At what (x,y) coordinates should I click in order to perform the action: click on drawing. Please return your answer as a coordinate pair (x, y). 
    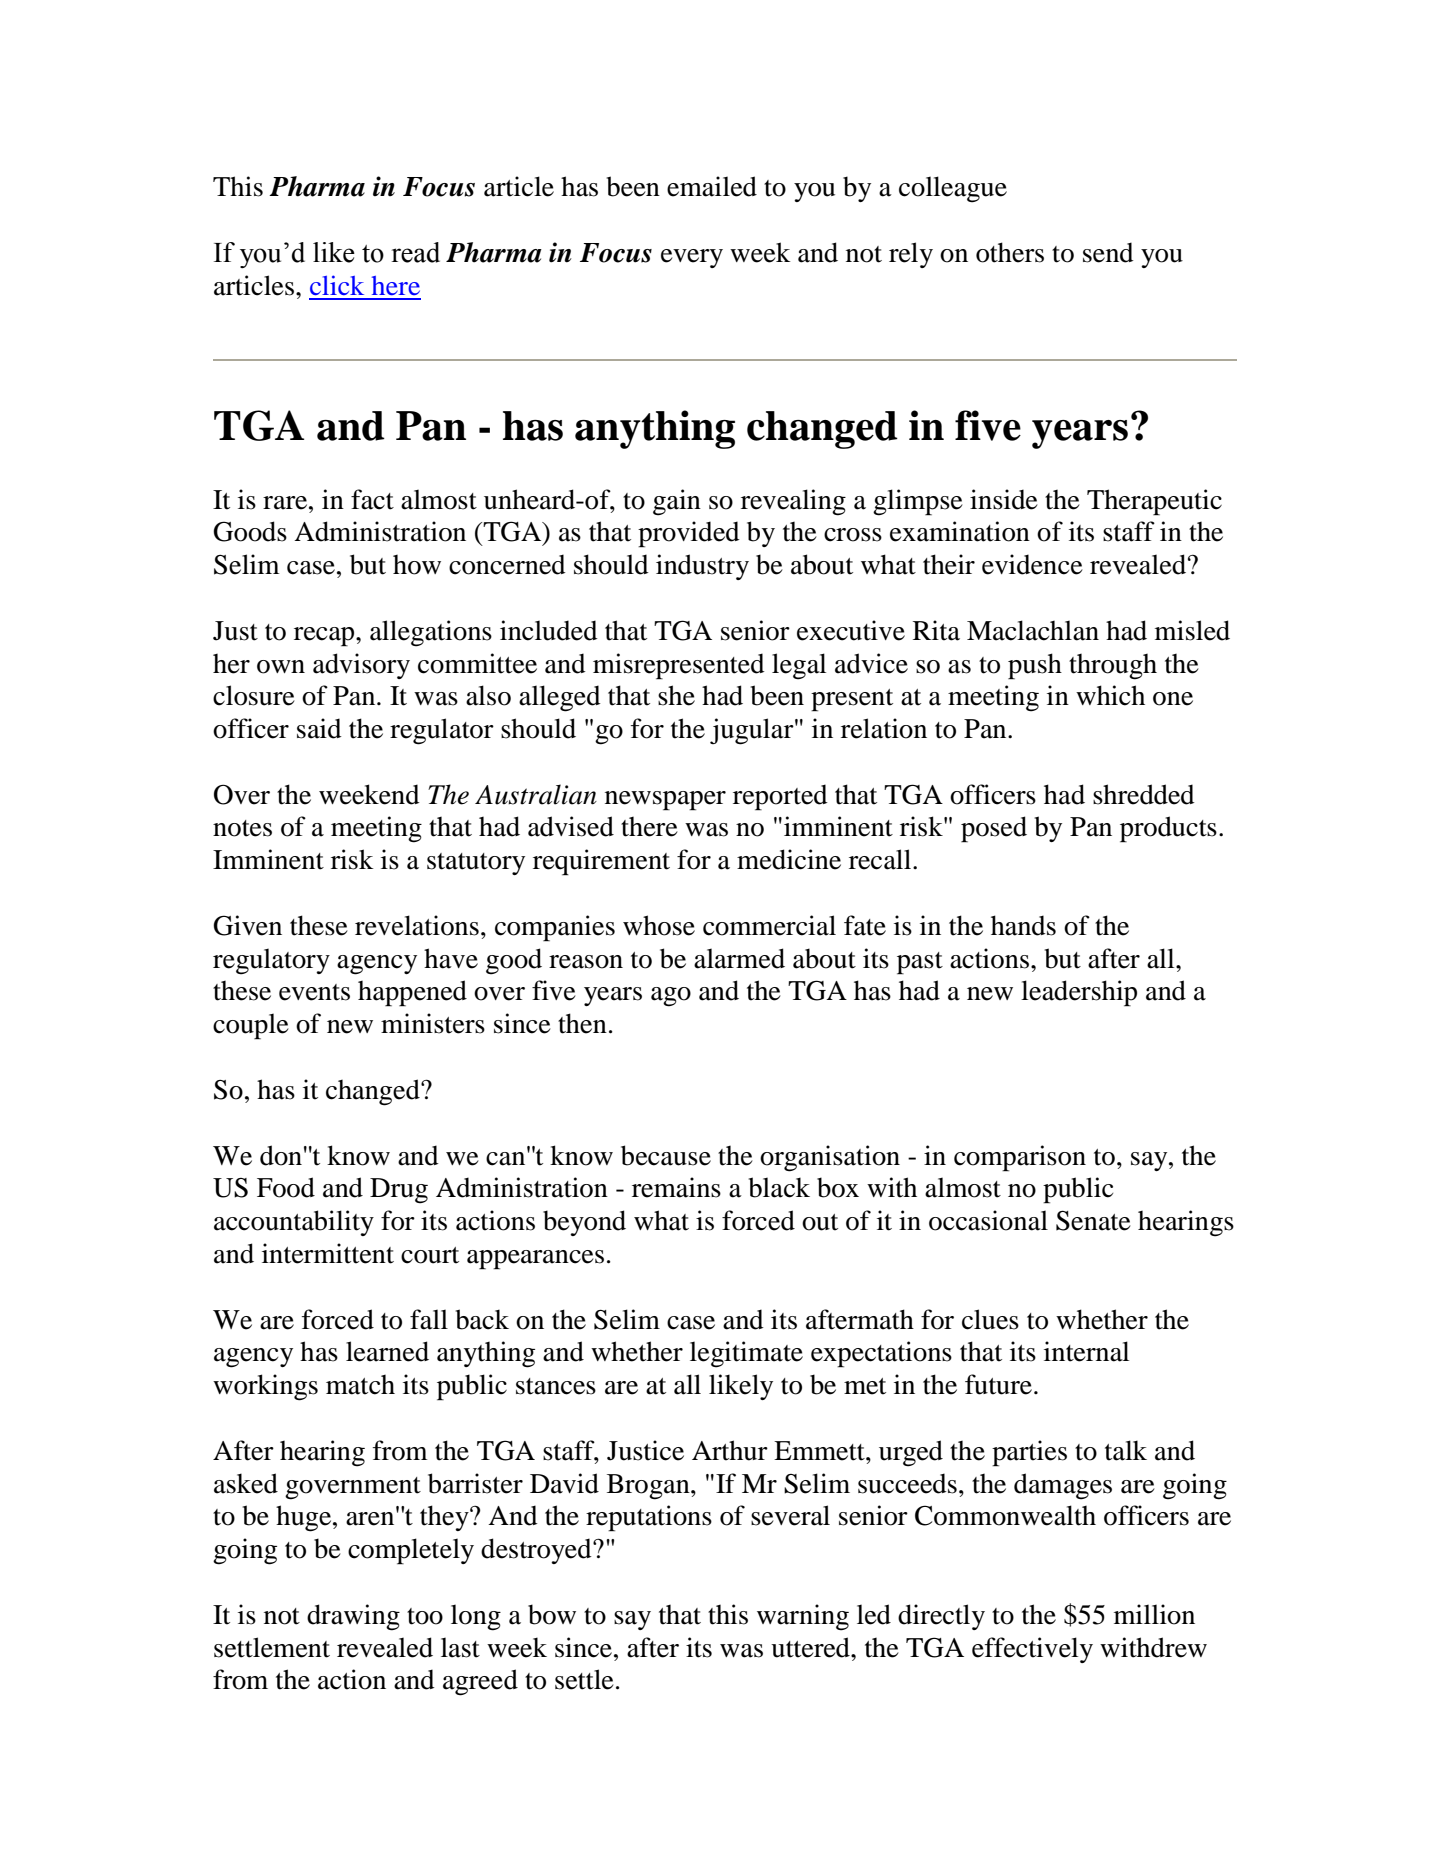
    Looking at the image, I should click on (353, 1617).
